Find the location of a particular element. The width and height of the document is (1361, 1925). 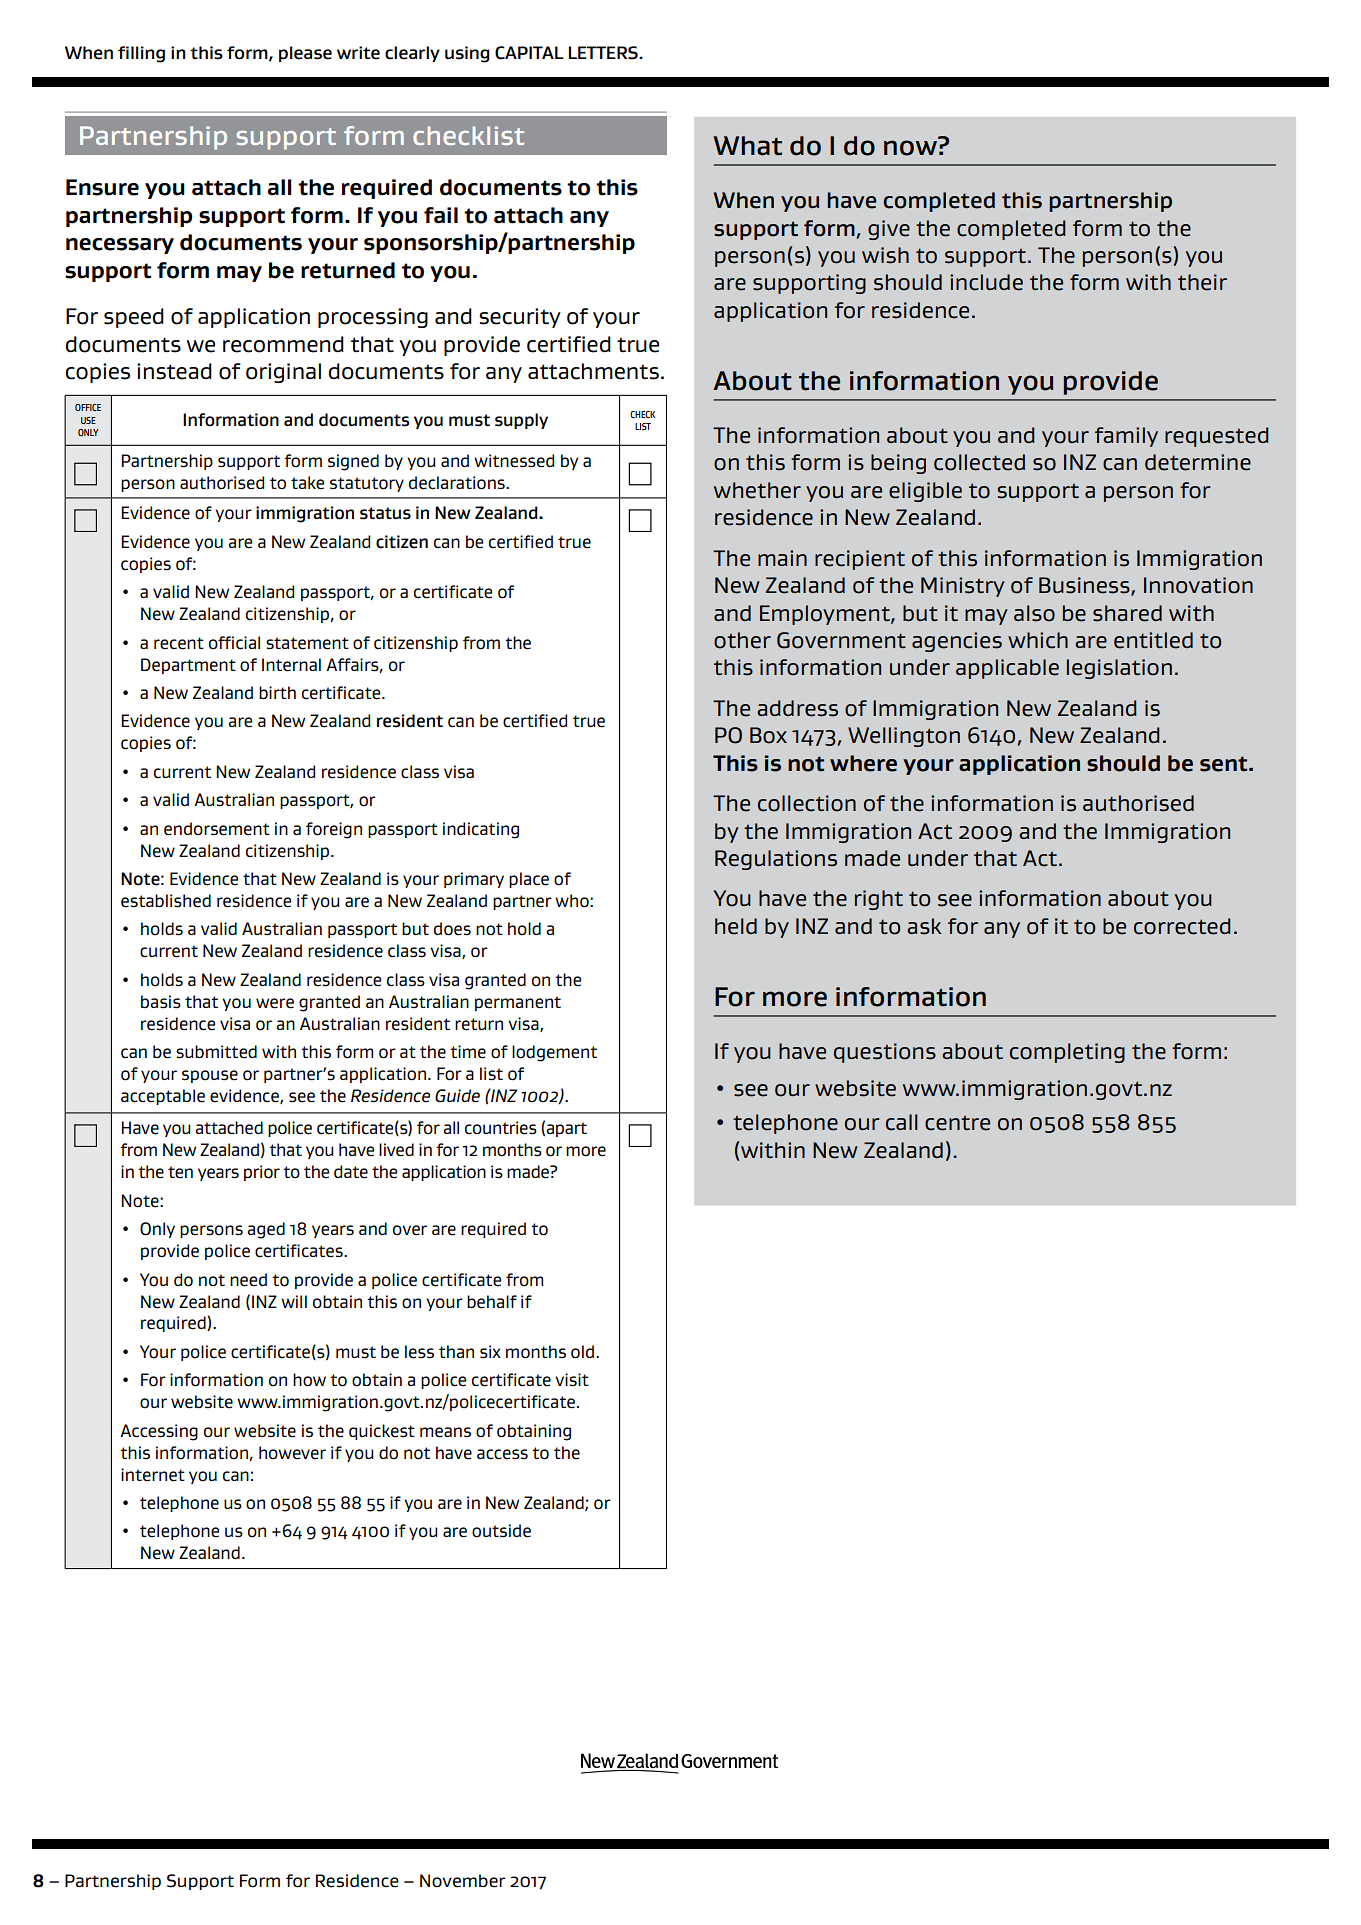

please is located at coordinates (305, 54).
